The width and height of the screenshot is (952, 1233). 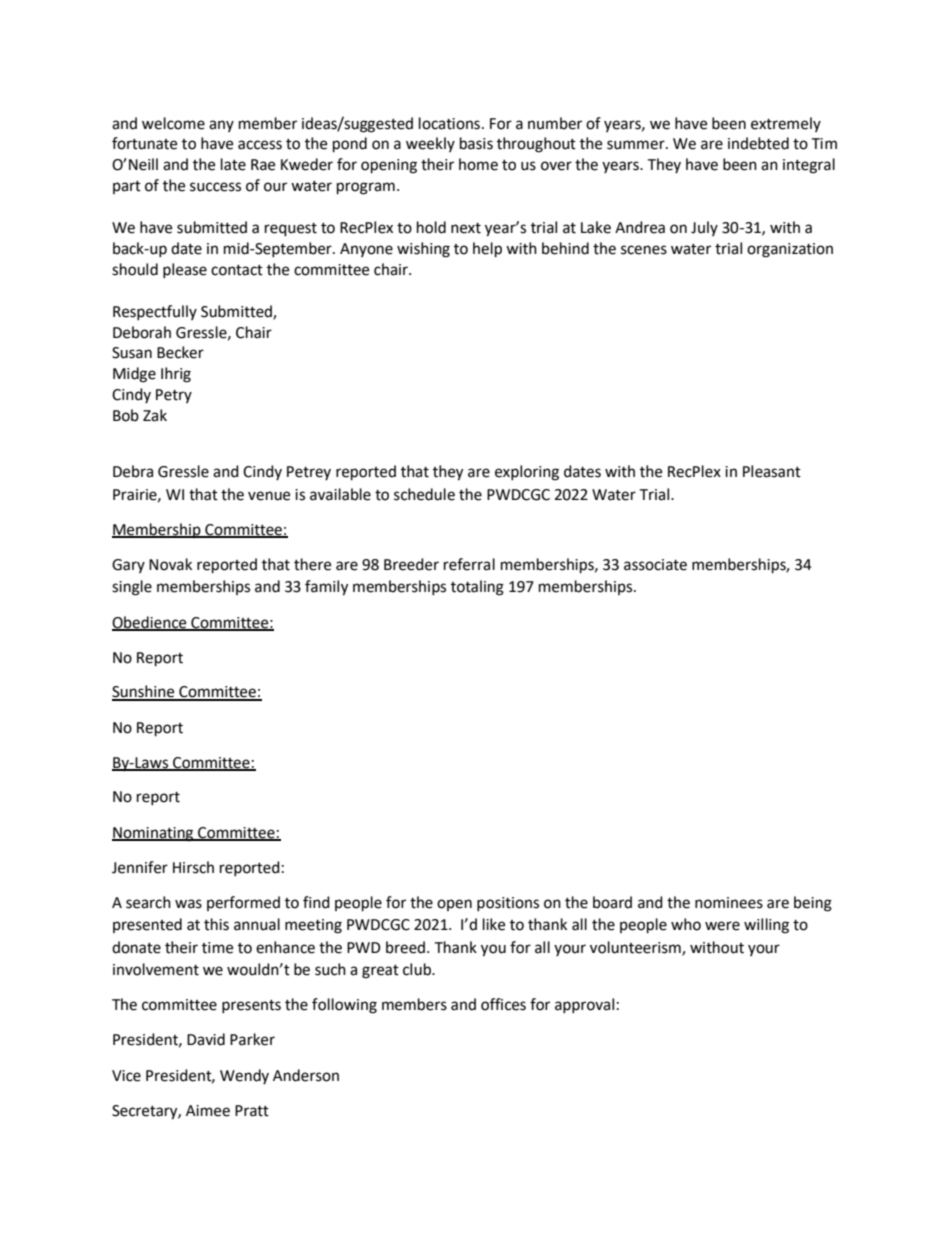 I want to click on offices, so click(x=503, y=1004).
